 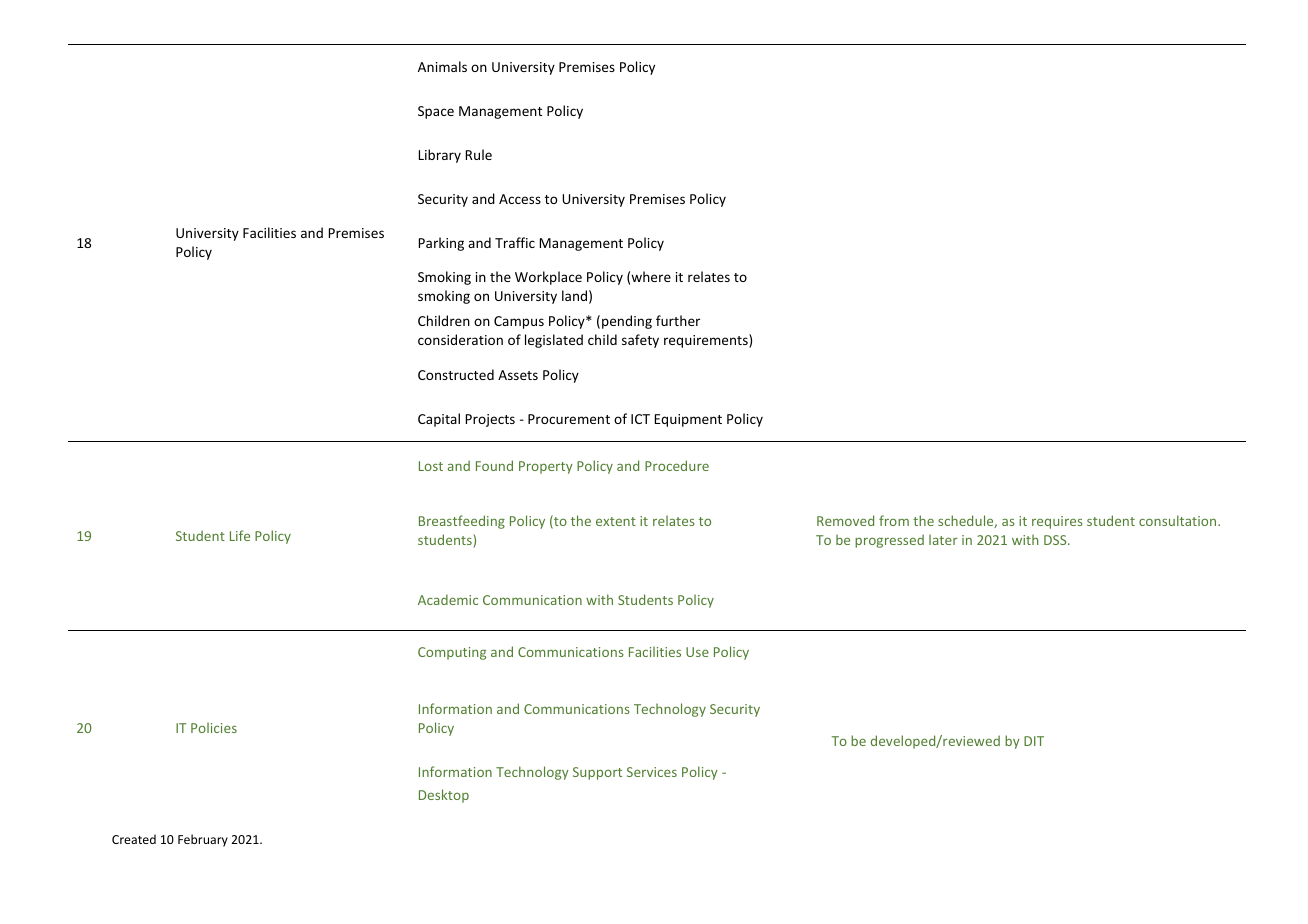 I want to click on further, so click(x=678, y=320).
